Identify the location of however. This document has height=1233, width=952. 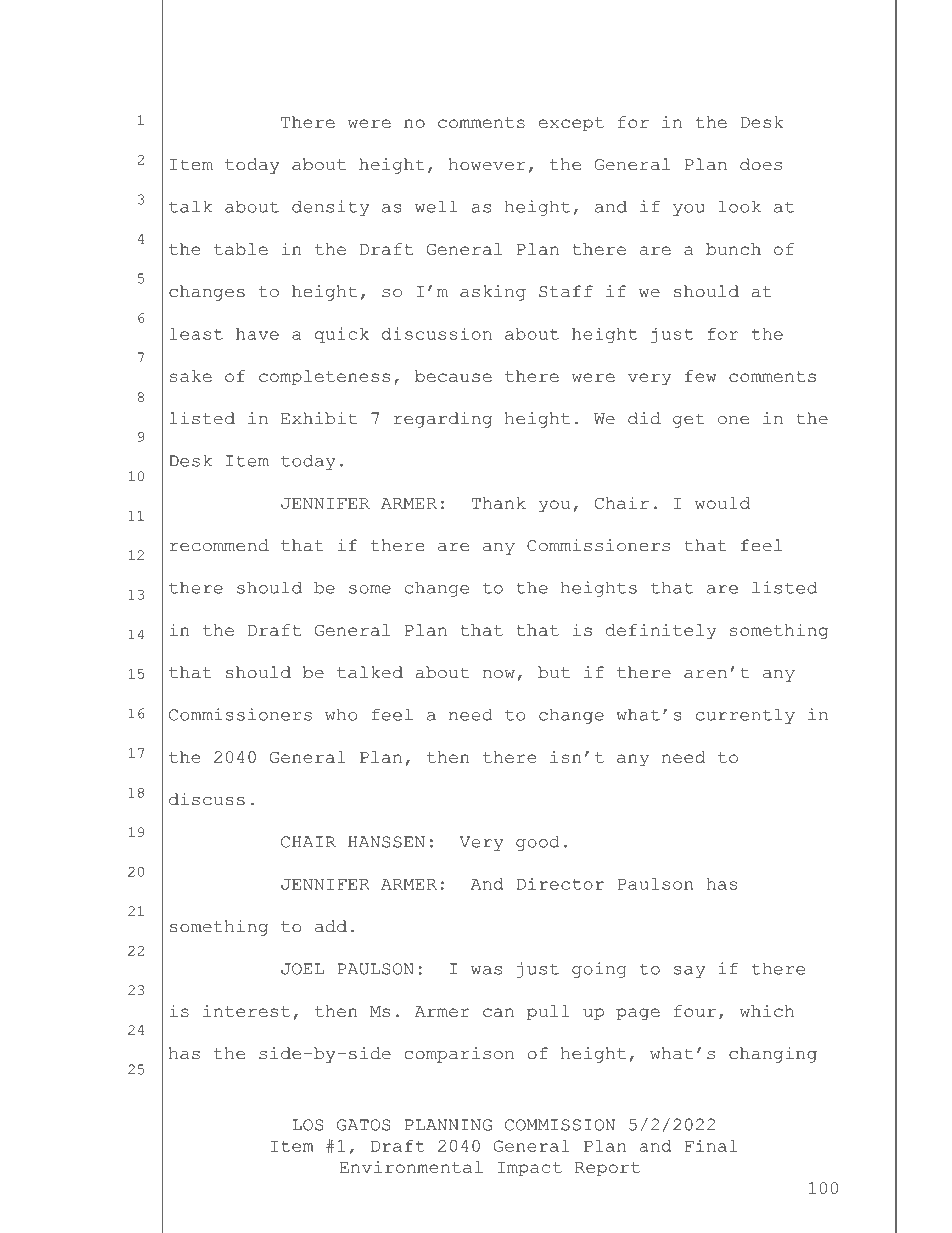
(487, 164).
